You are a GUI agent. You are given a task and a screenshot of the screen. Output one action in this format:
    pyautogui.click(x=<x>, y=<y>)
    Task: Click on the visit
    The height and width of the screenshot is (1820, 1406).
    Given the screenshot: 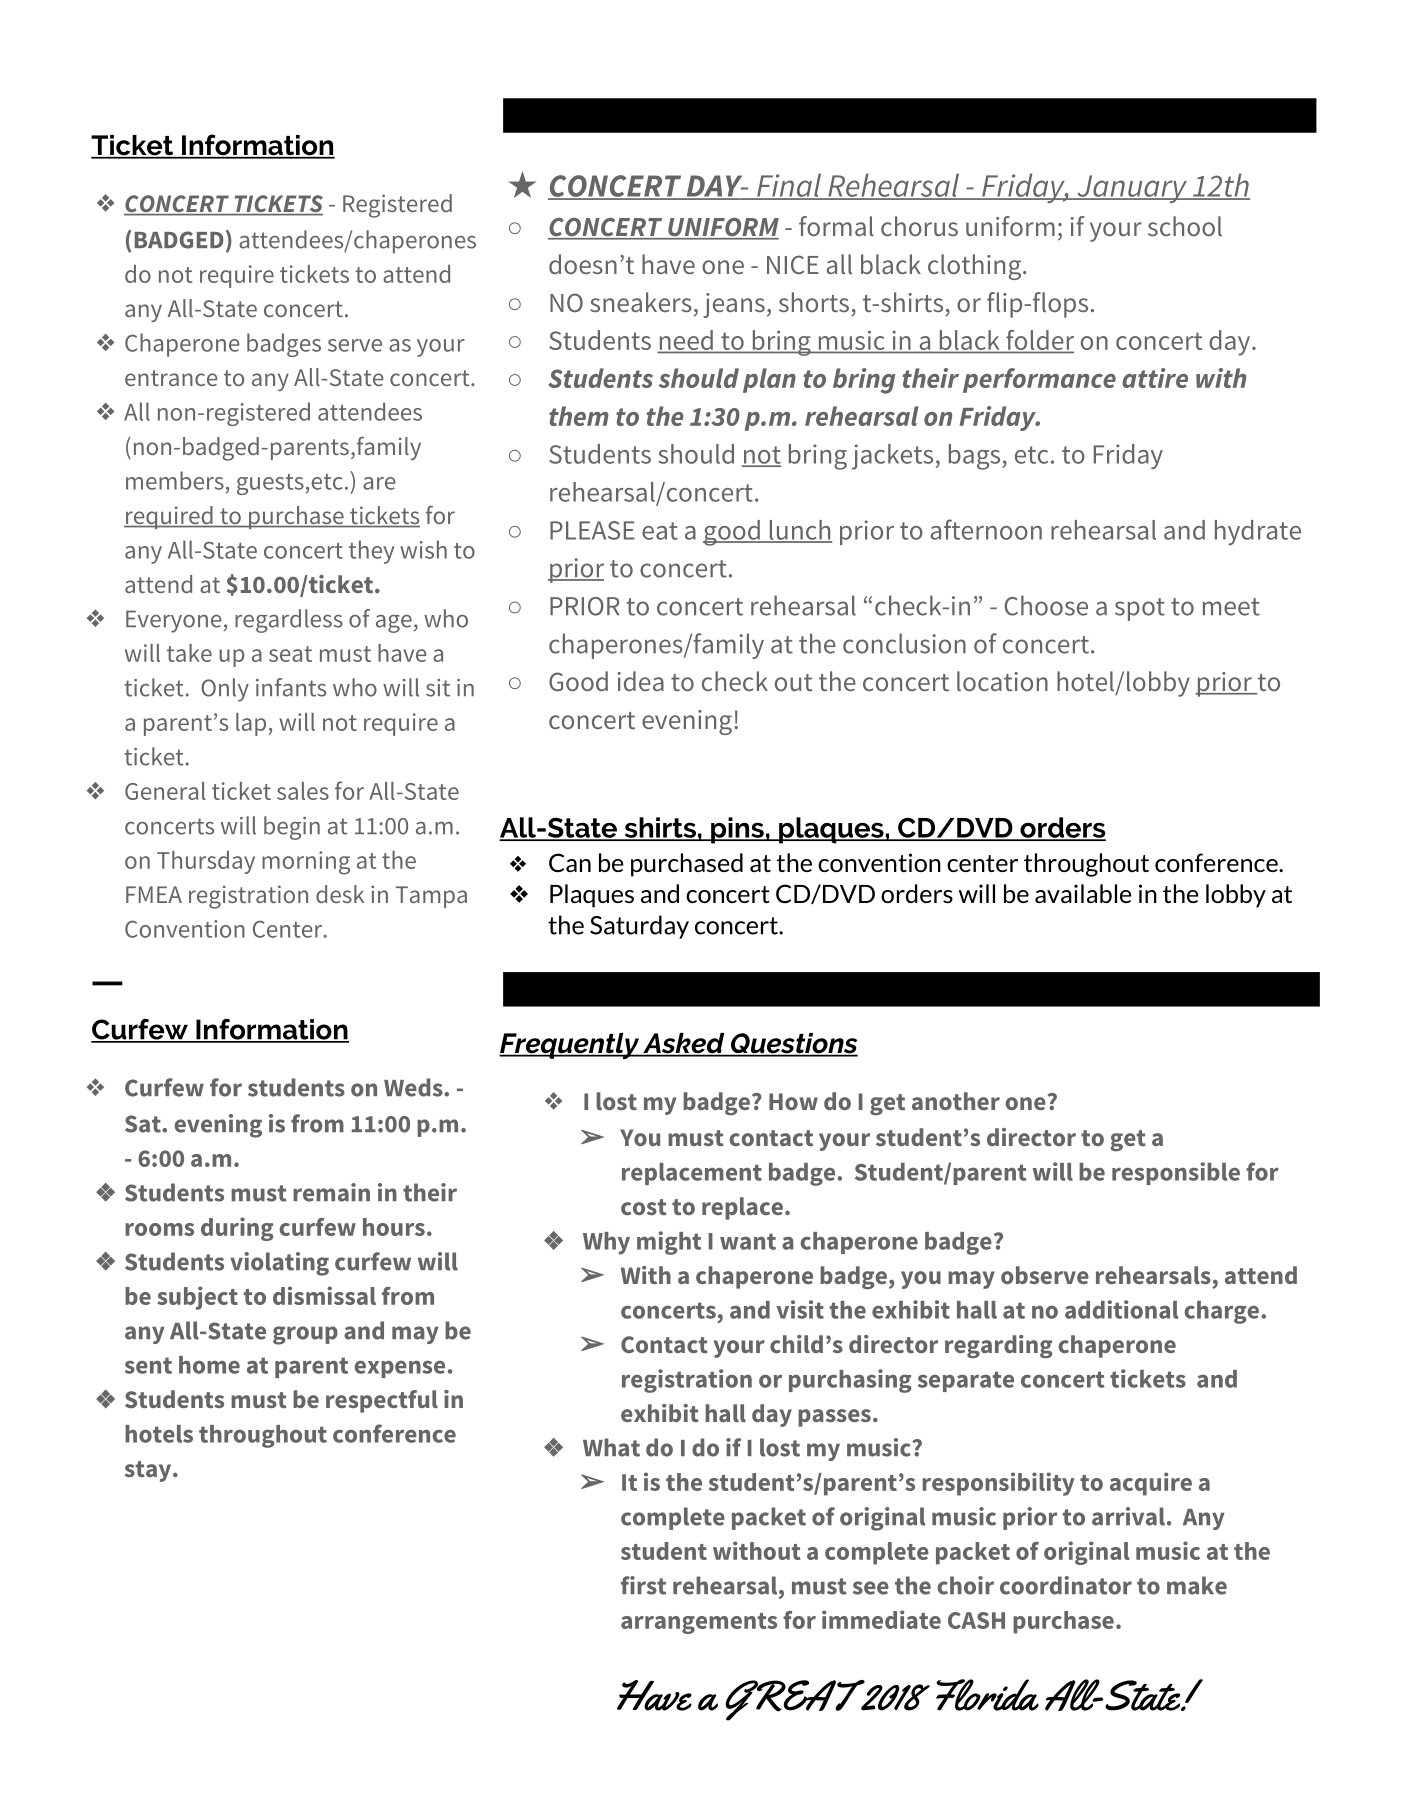 What is the action you would take?
    pyautogui.click(x=800, y=1309)
